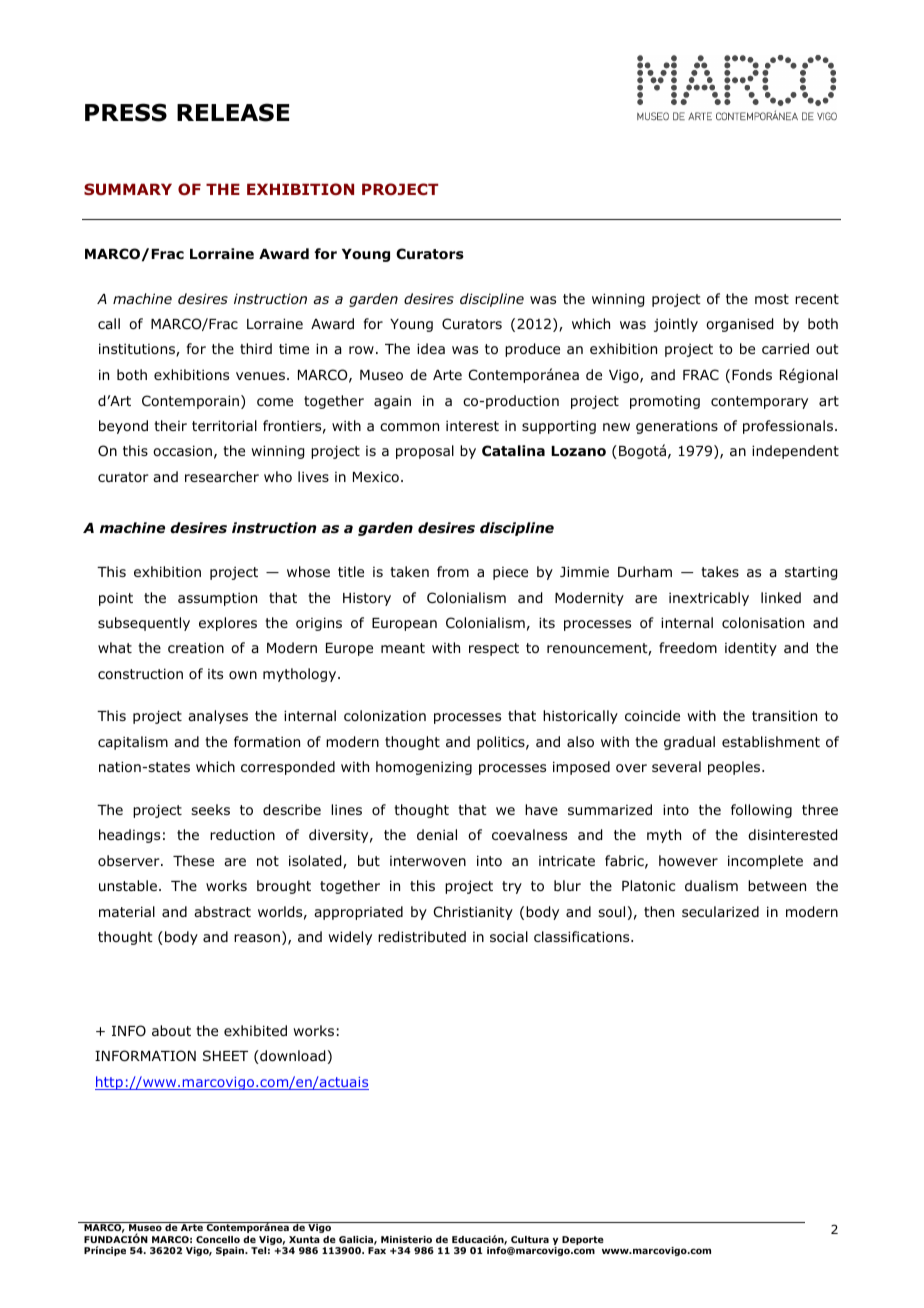 Image resolution: width=924 pixels, height=1308 pixels. I want to click on abstract, so click(222, 911).
